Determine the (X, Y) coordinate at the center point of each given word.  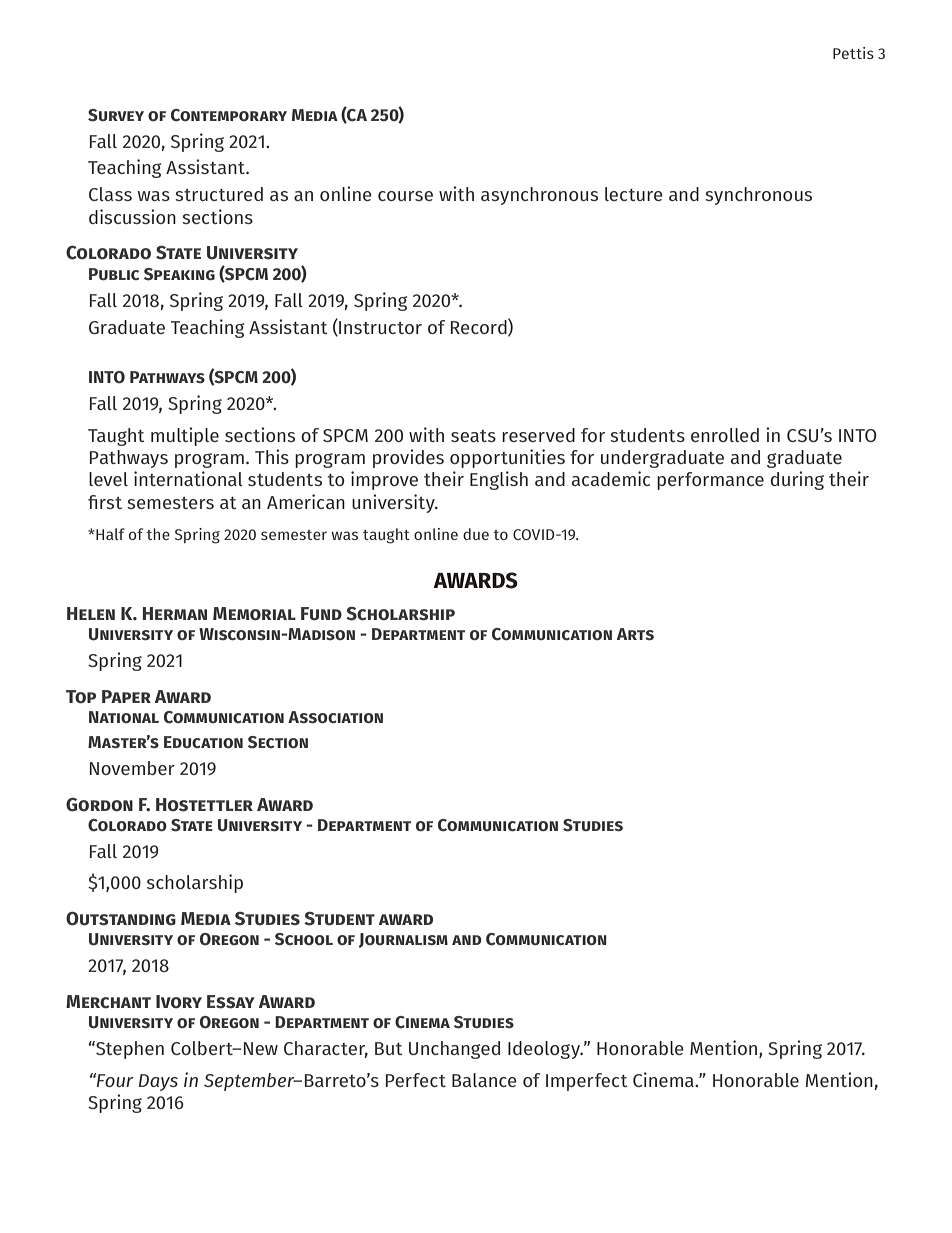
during (797, 480)
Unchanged (454, 1050)
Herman (175, 613)
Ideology (545, 1050)
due (476, 534)
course (405, 196)
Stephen (129, 1050)
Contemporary (229, 115)
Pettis (853, 53)
